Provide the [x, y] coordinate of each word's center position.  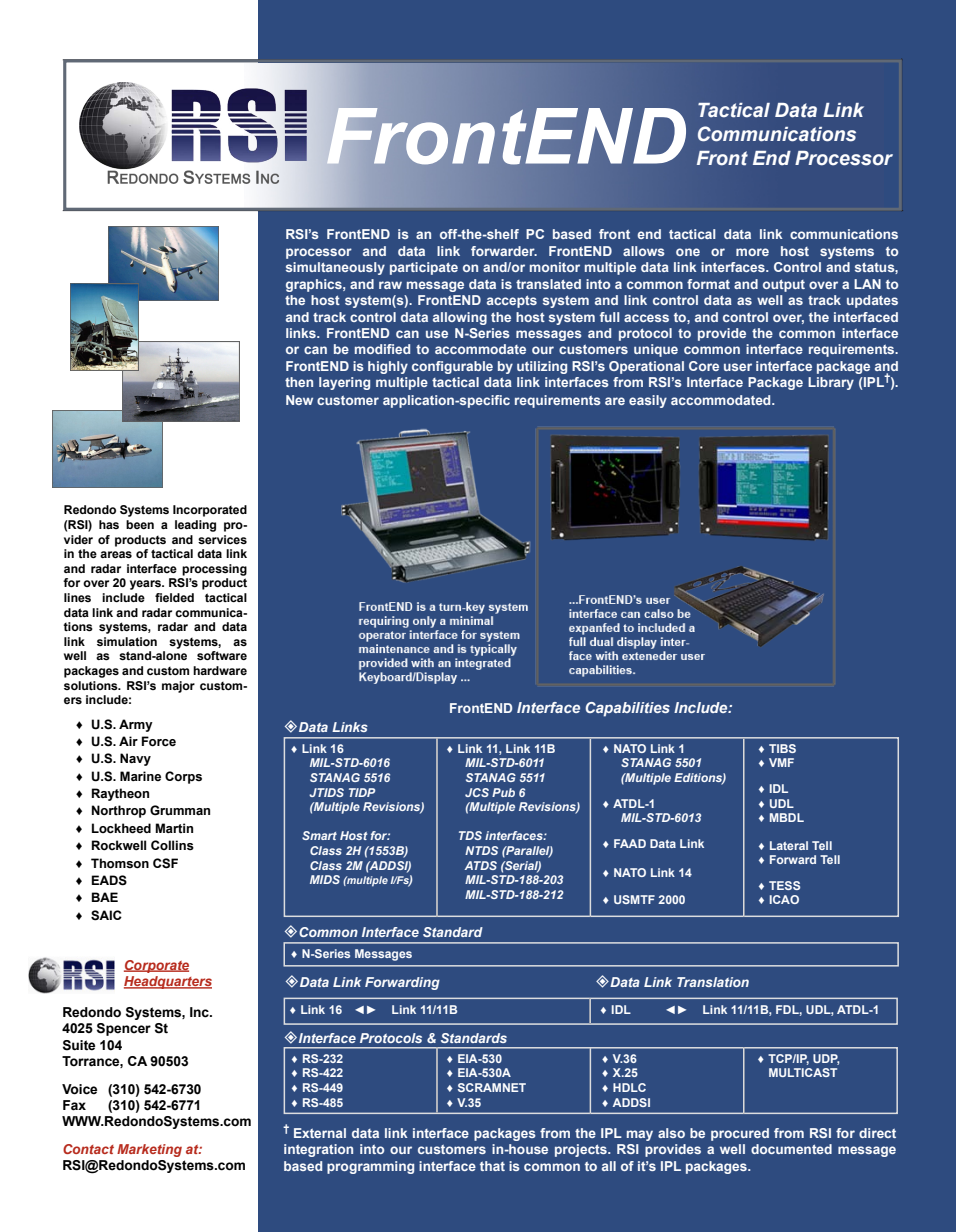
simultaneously [335, 268]
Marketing [149, 1150]
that [492, 1166]
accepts [512, 301]
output [784, 285]
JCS [477, 792]
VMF [781, 762]
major [178, 687]
